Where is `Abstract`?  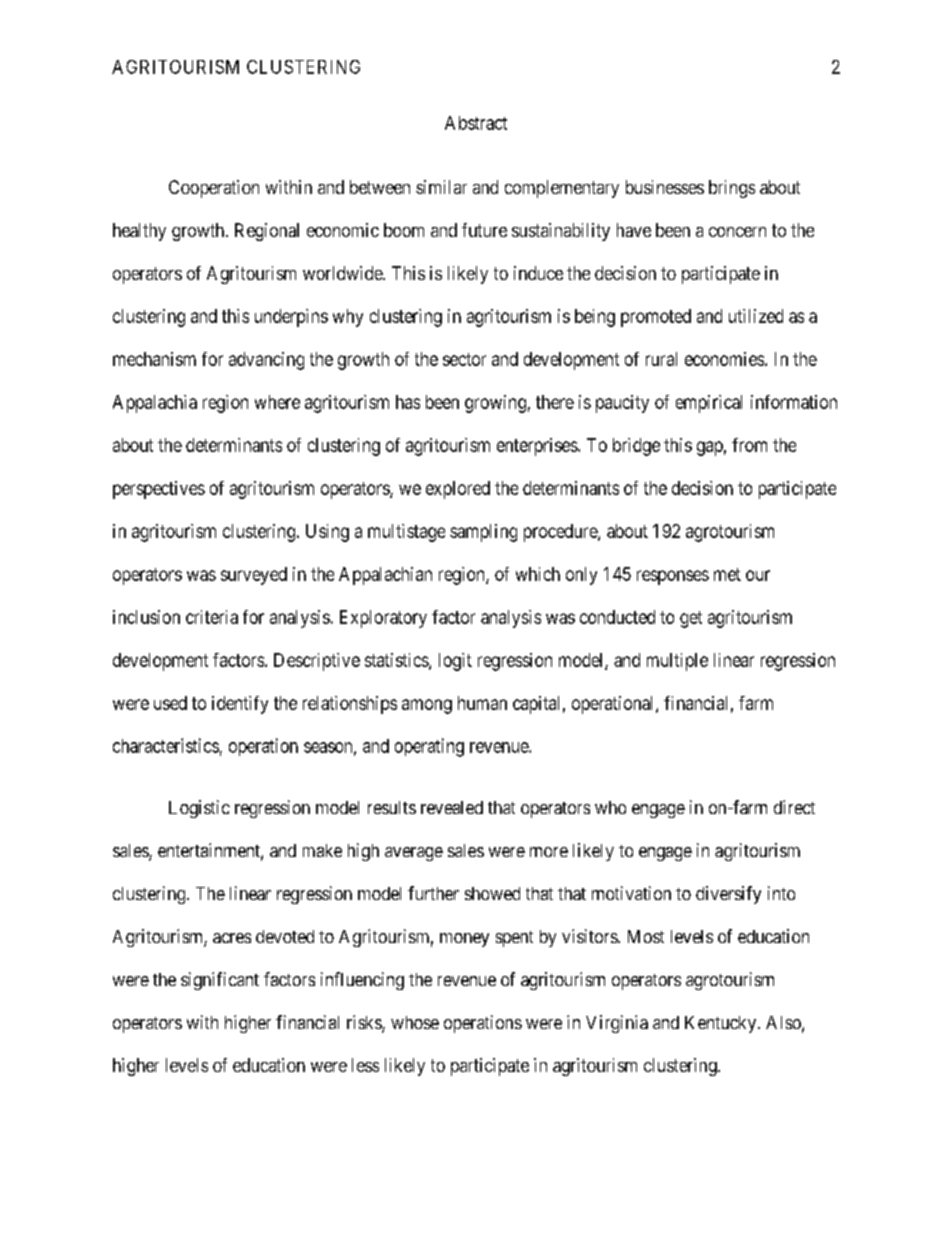 Abstract is located at coordinates (476, 123).
